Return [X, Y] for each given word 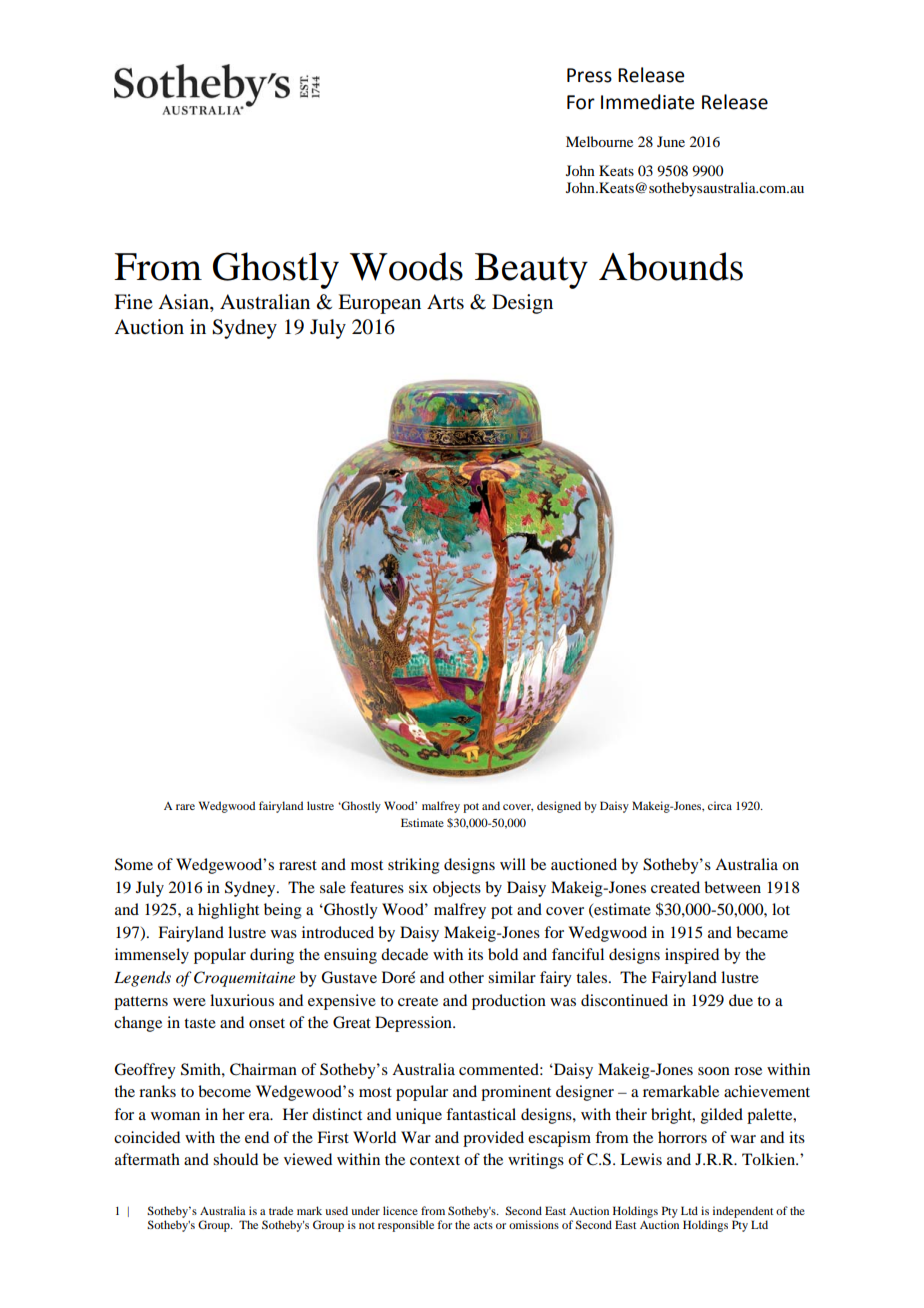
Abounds [671, 266]
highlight [228, 911]
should [235, 1159]
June [671, 141]
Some [134, 864]
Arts [445, 302]
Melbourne [599, 141]
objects [457, 889]
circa [720, 805]
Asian [184, 303]
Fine [133, 301]
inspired [692, 956]
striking [414, 866]
